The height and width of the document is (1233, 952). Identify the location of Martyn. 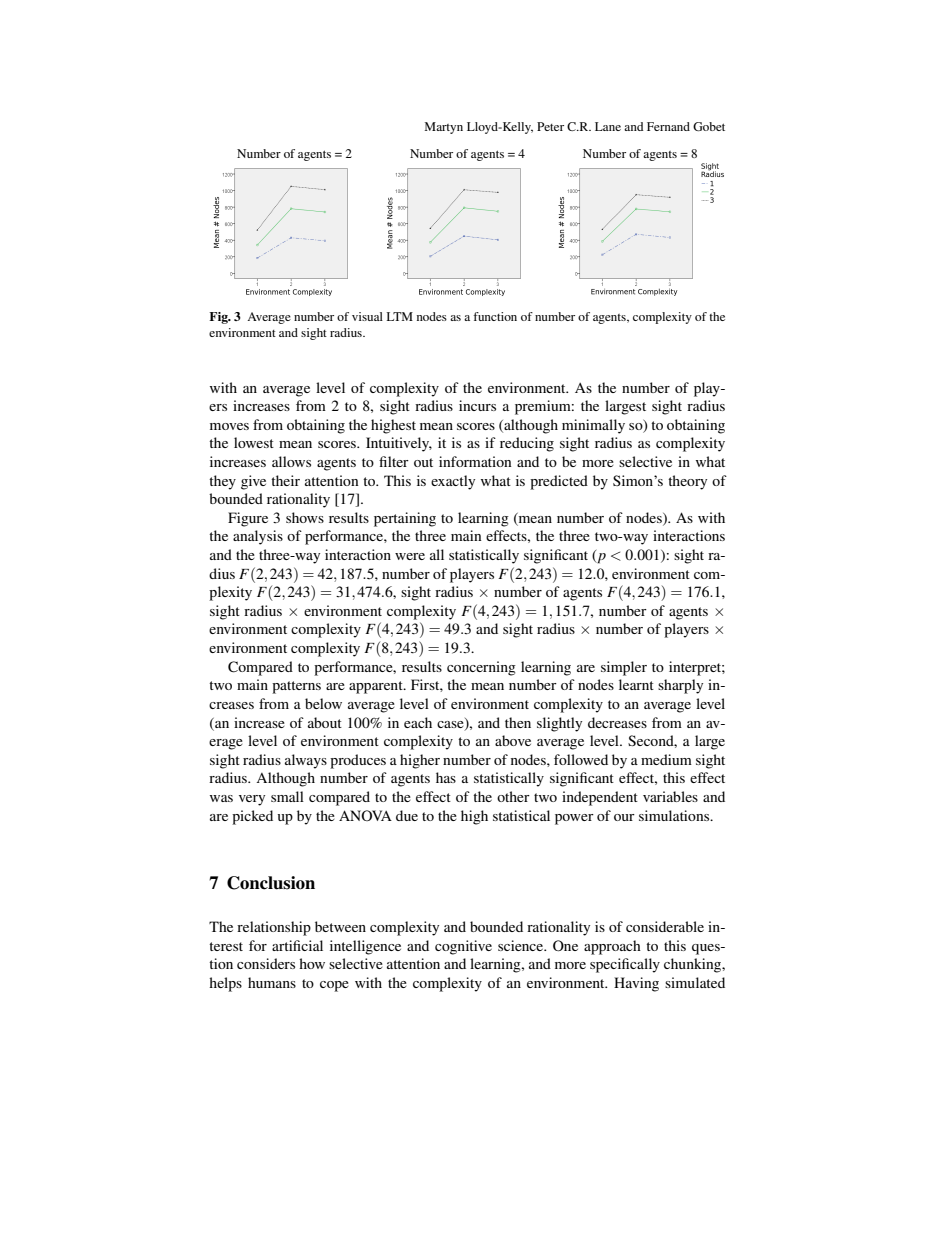
(444, 128).
